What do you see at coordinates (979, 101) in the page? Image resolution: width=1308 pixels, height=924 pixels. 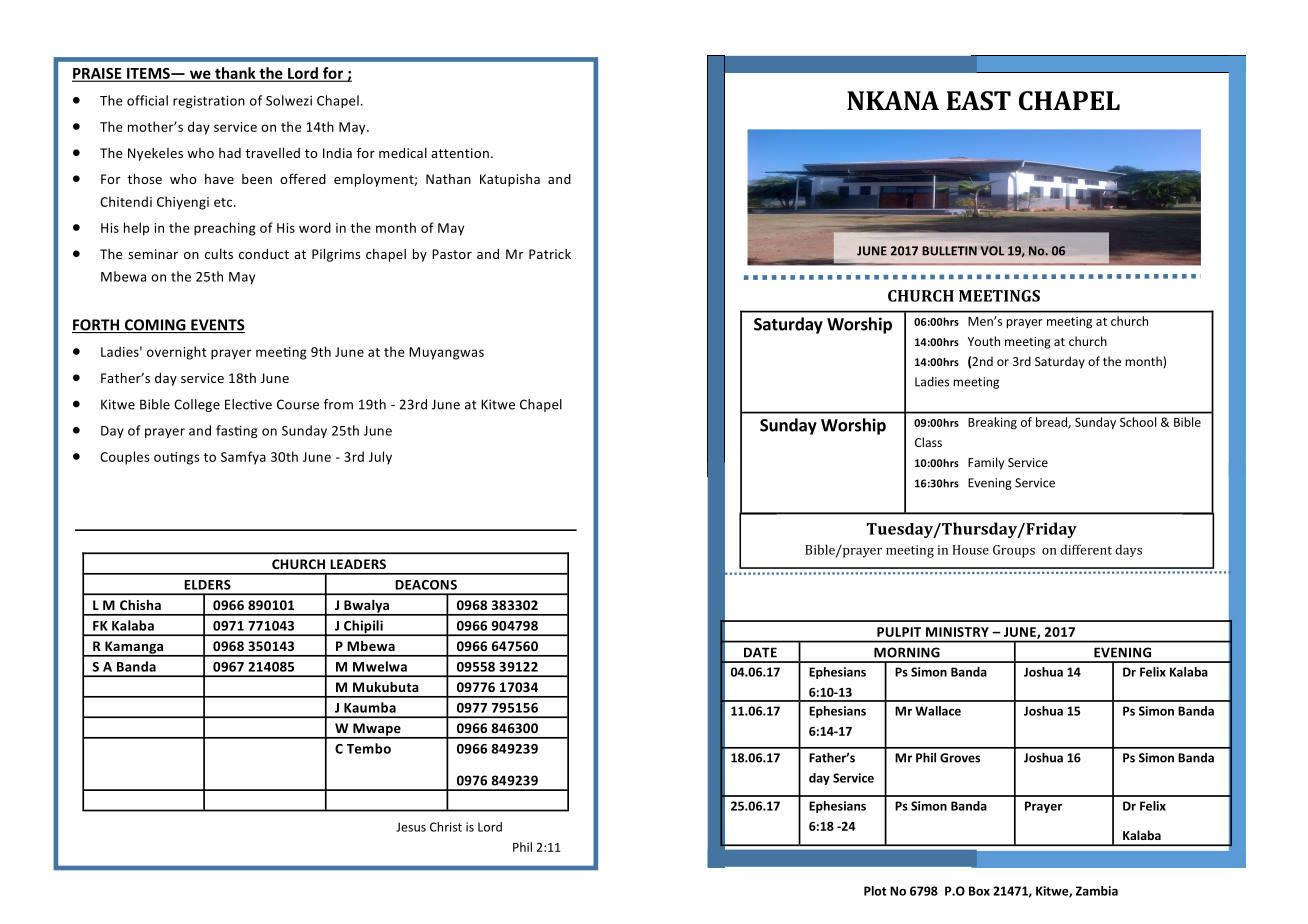 I see `EAST` at bounding box center [979, 101].
